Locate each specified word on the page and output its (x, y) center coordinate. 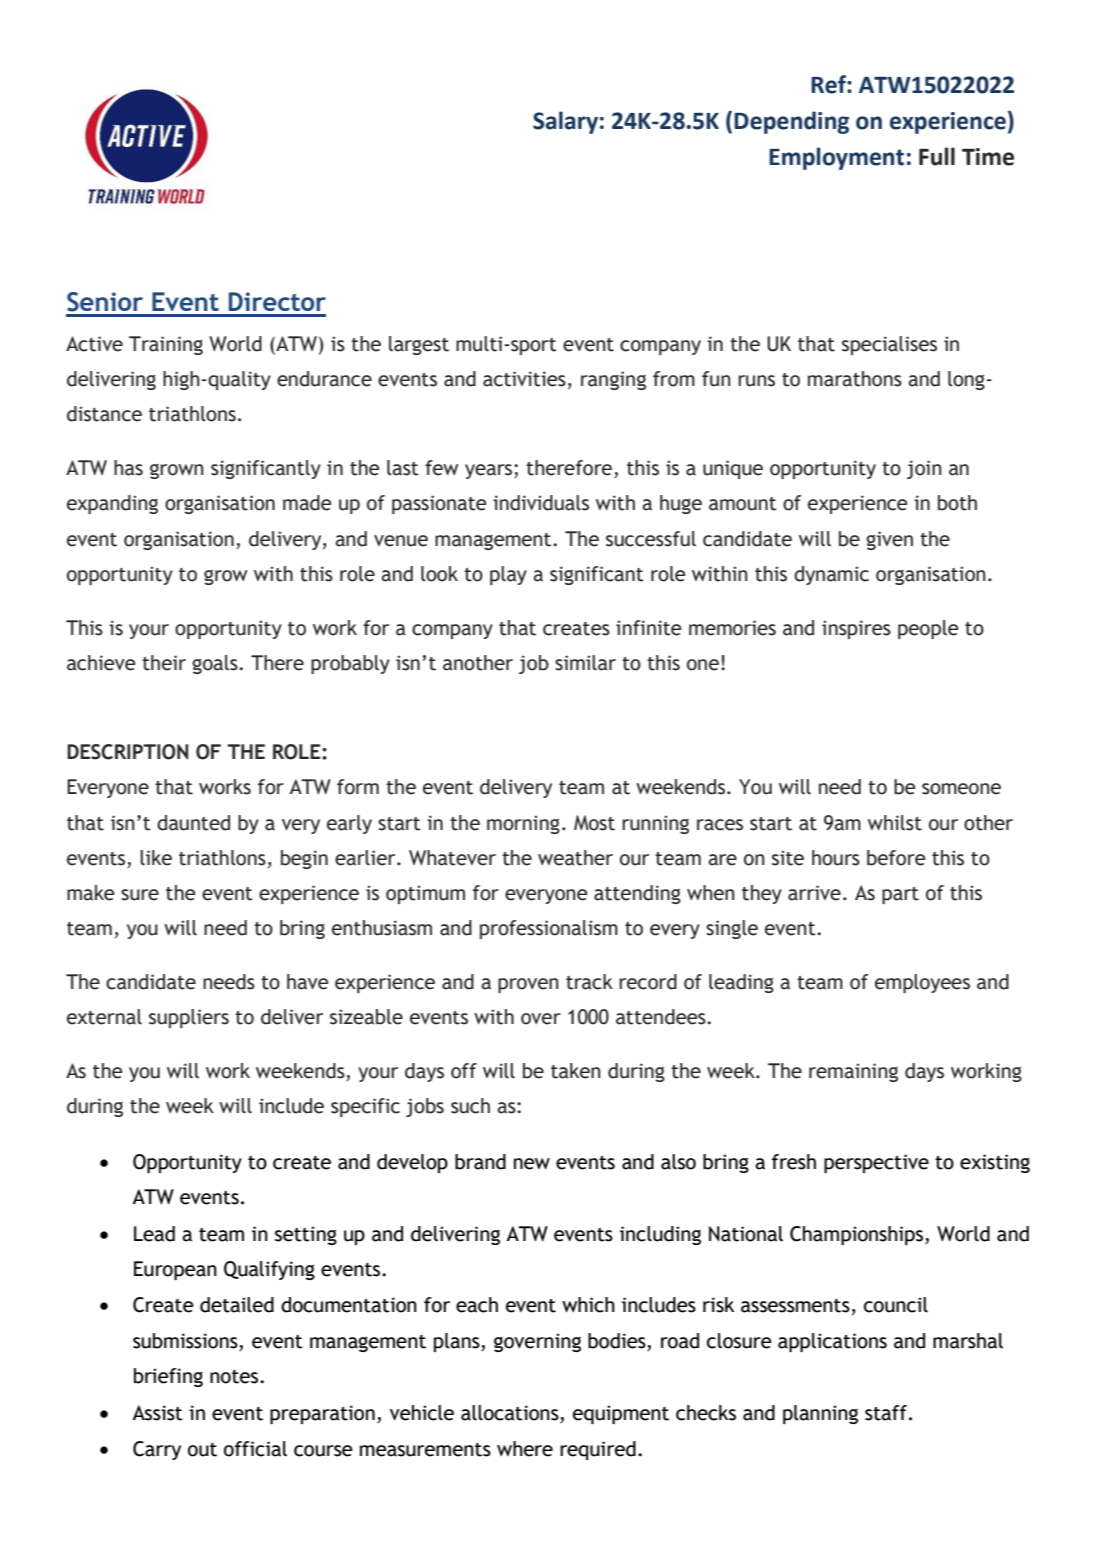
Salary (565, 122)
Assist (157, 1413)
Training (166, 345)
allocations (510, 1413)
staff (887, 1413)
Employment (836, 158)
